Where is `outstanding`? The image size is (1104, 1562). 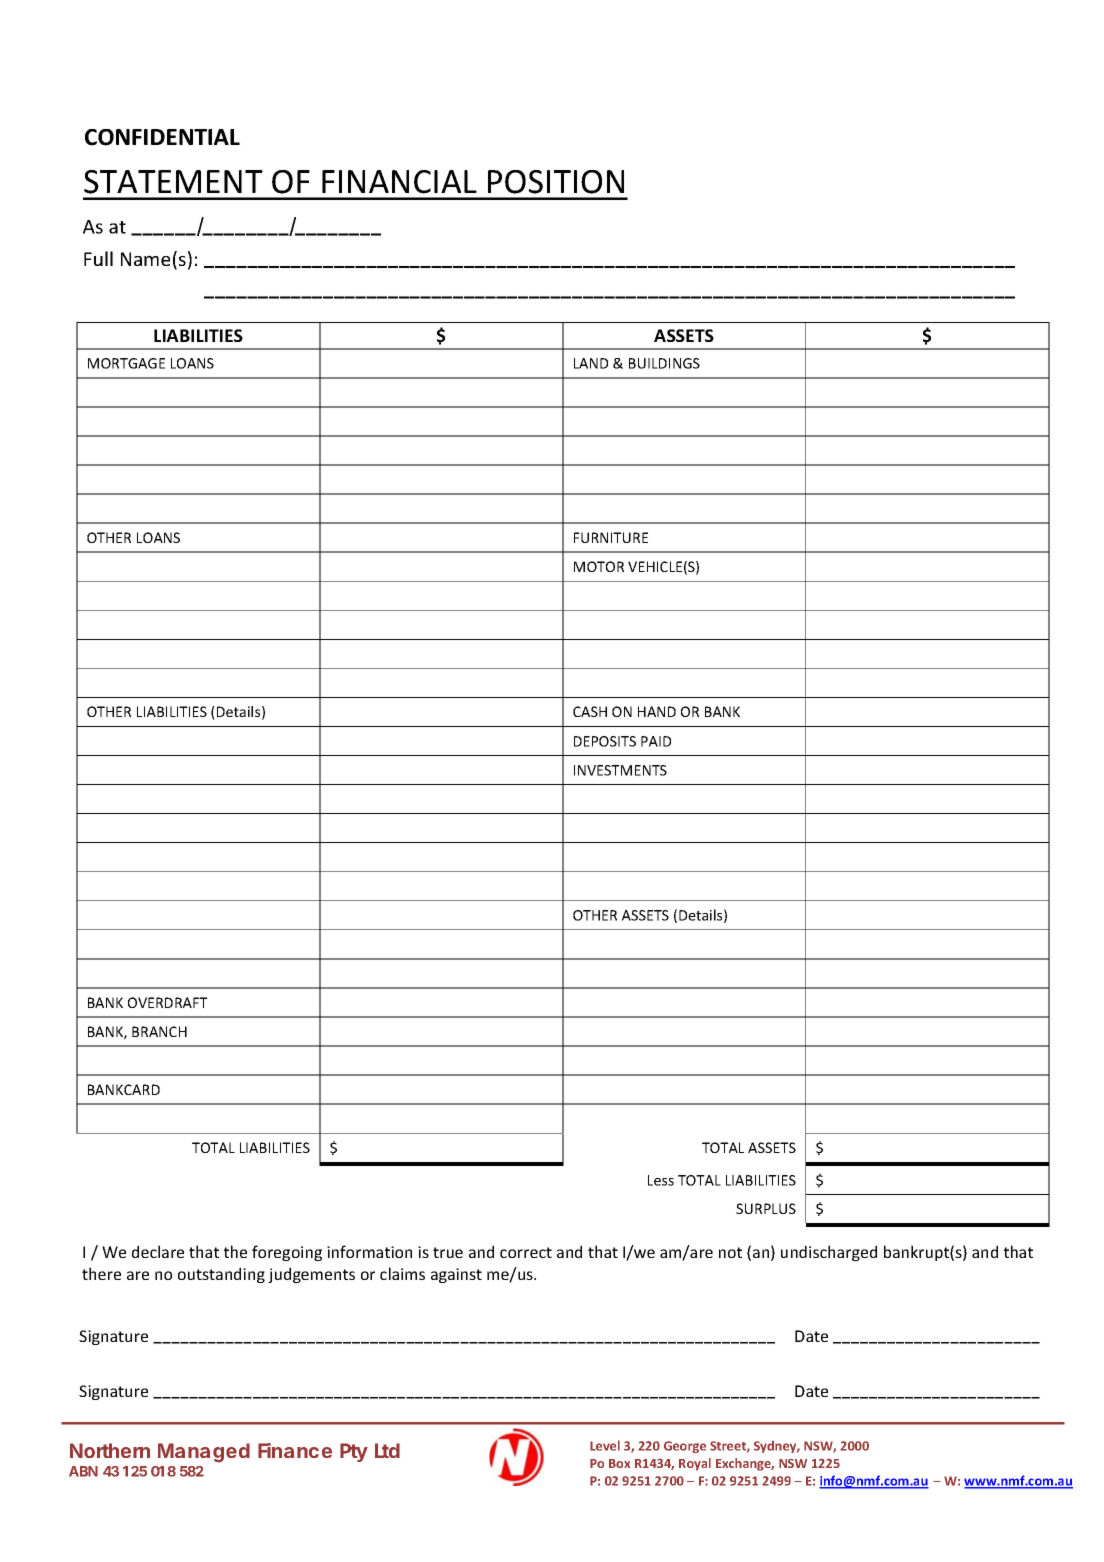
outstanding is located at coordinates (221, 1275).
